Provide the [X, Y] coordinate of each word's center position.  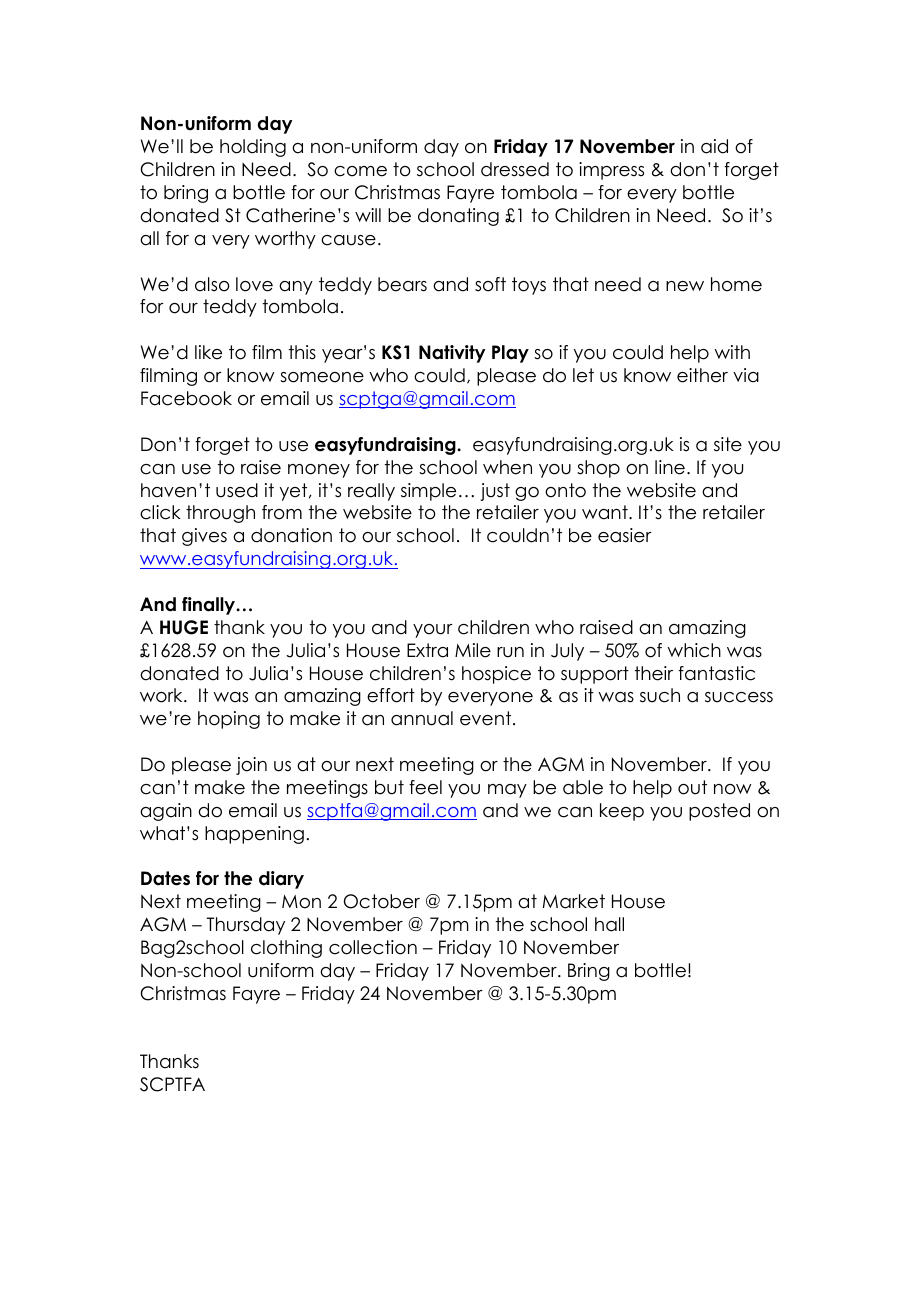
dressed [515, 169]
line [670, 467]
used [237, 490]
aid [714, 146]
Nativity [452, 354]
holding [253, 148]
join [251, 766]
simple [428, 492]
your [433, 631]
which [694, 650]
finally [210, 606]
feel [425, 787]
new [685, 286]
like [208, 352]
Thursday [246, 926]
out [692, 787]
